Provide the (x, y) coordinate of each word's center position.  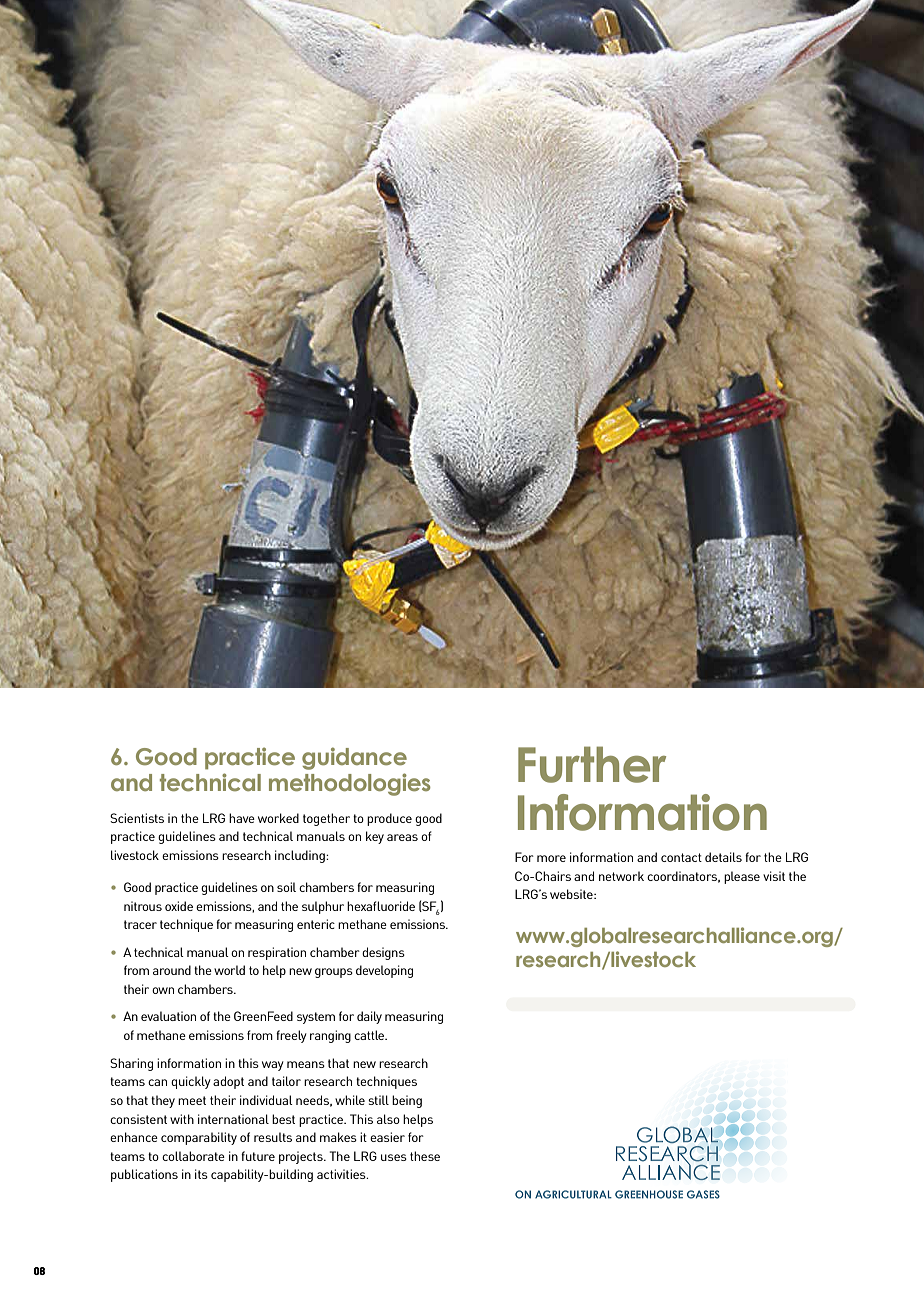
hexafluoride (381, 906)
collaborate (193, 1156)
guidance (354, 758)
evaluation (168, 1016)
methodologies (350, 784)
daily (369, 1017)
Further (592, 764)
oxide (179, 906)
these (425, 1156)
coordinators (683, 877)
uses (394, 1157)
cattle (370, 1035)
